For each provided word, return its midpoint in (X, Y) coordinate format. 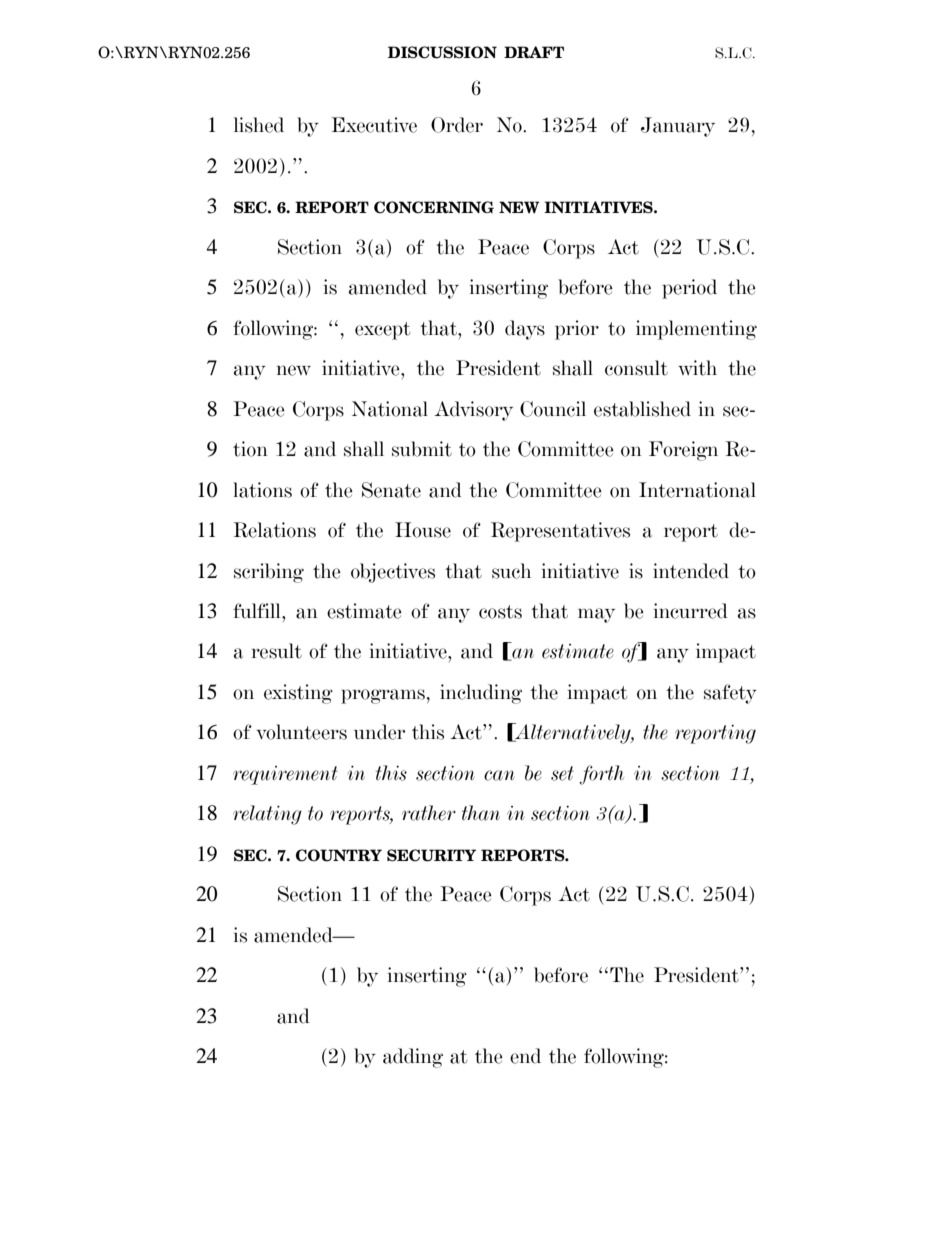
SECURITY (431, 855)
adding (413, 1058)
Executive (374, 125)
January (678, 127)
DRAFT (534, 52)
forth (601, 775)
